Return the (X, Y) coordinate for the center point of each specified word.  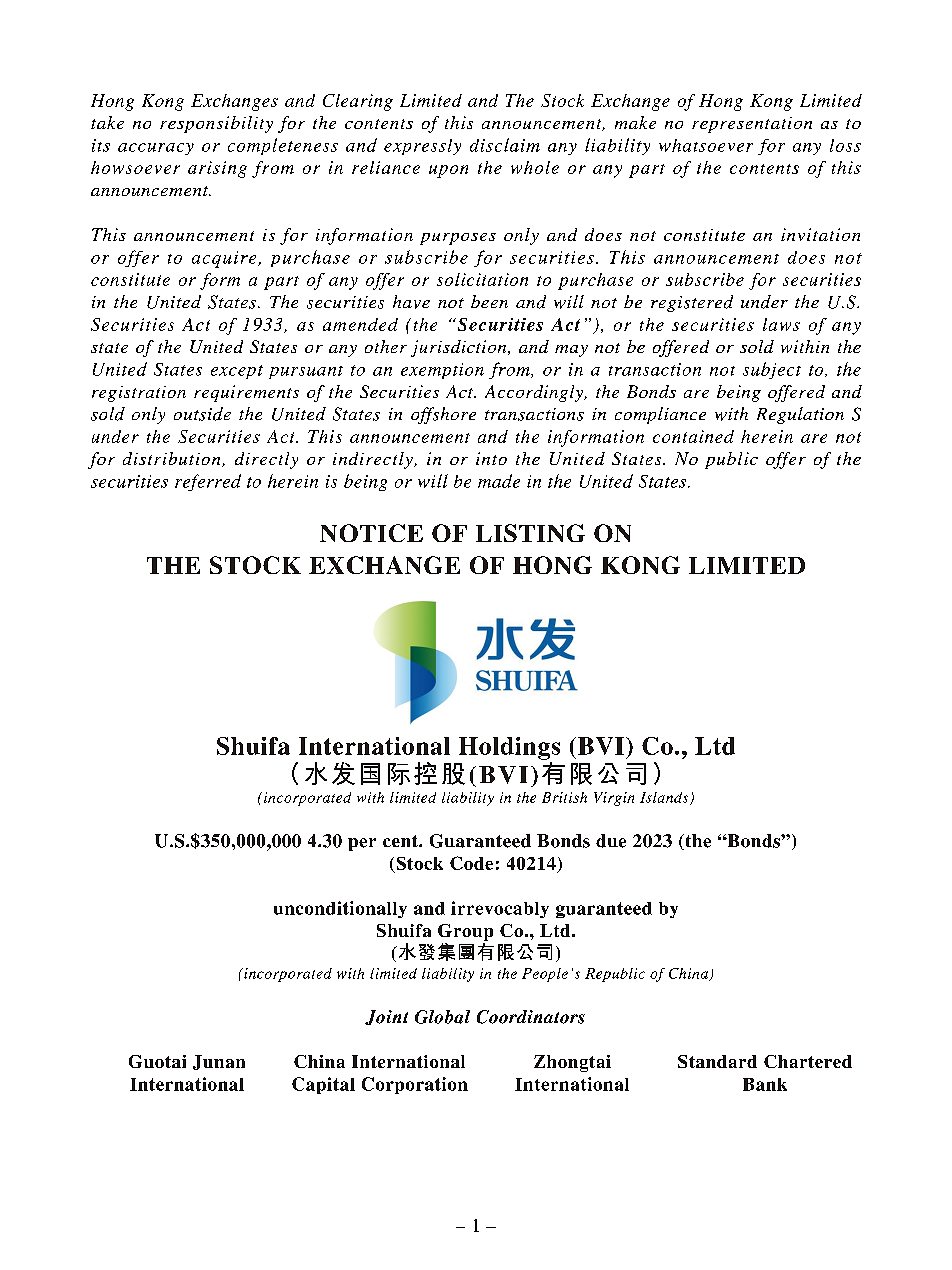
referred (208, 482)
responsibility (216, 124)
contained (693, 436)
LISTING (530, 533)
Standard (717, 1061)
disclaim (505, 145)
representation (752, 125)
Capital (323, 1085)
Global (442, 1017)
